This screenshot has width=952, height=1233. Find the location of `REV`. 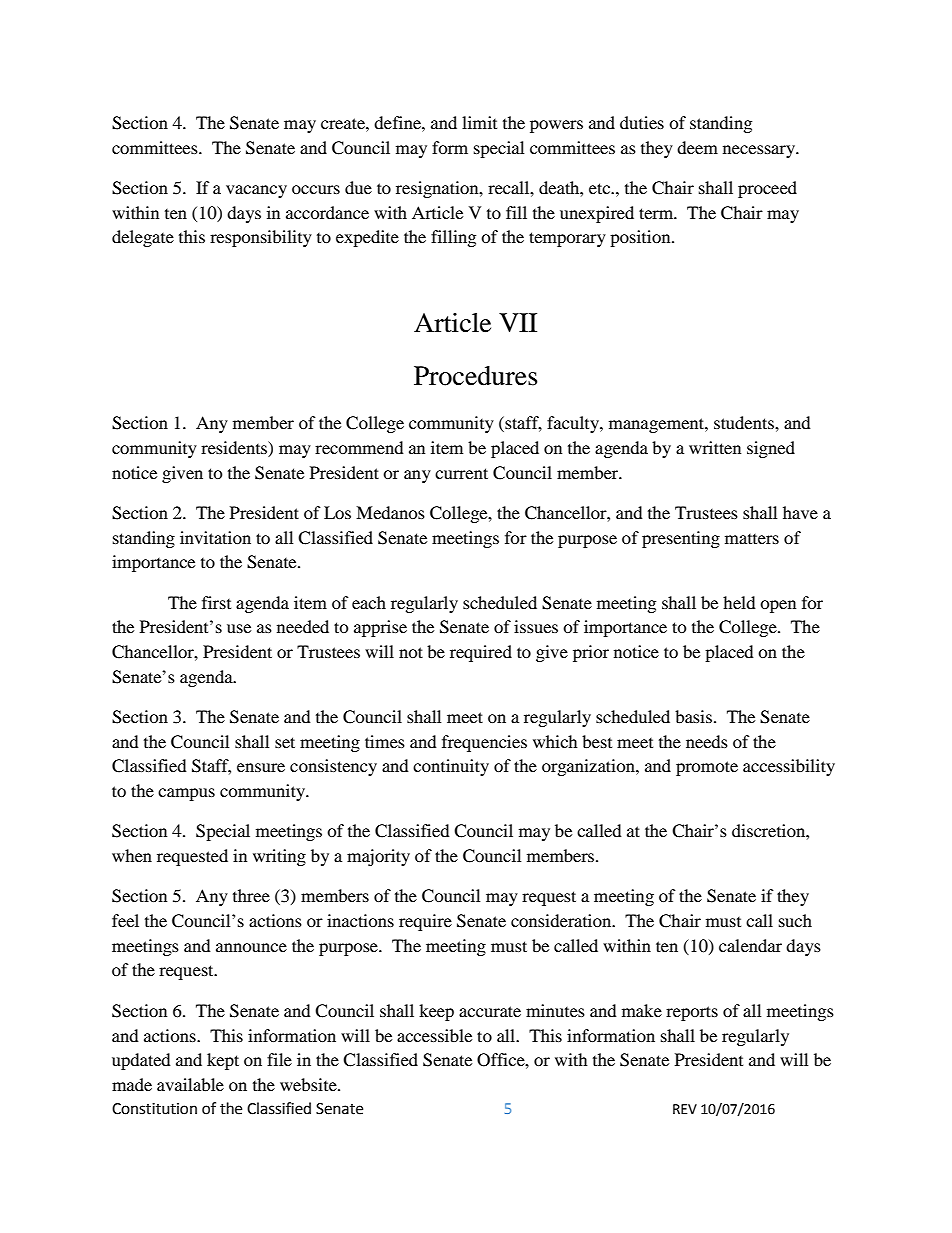

REV is located at coordinates (685, 1109).
